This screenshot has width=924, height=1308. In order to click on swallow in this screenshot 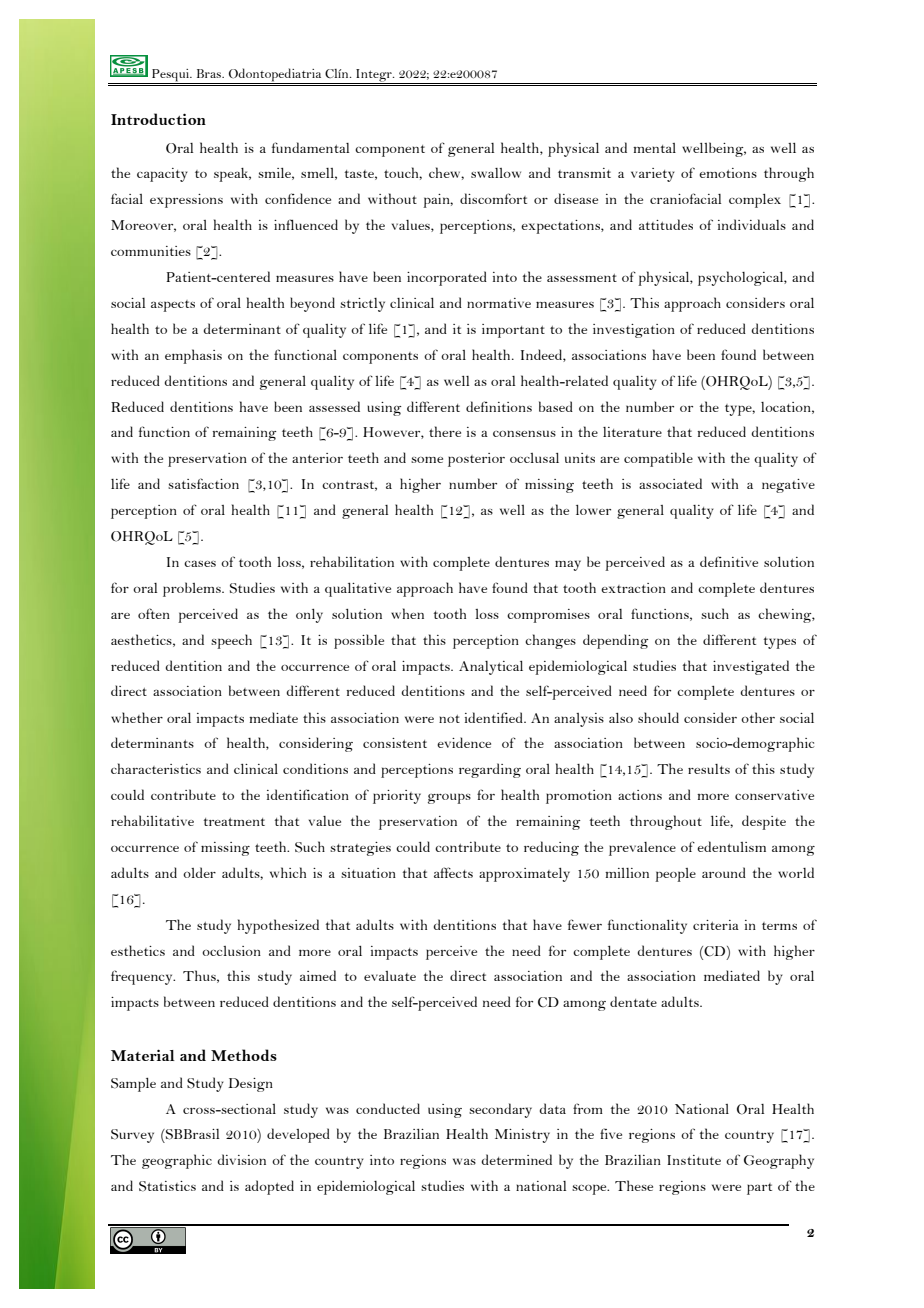, I will do `click(496, 173)`.
